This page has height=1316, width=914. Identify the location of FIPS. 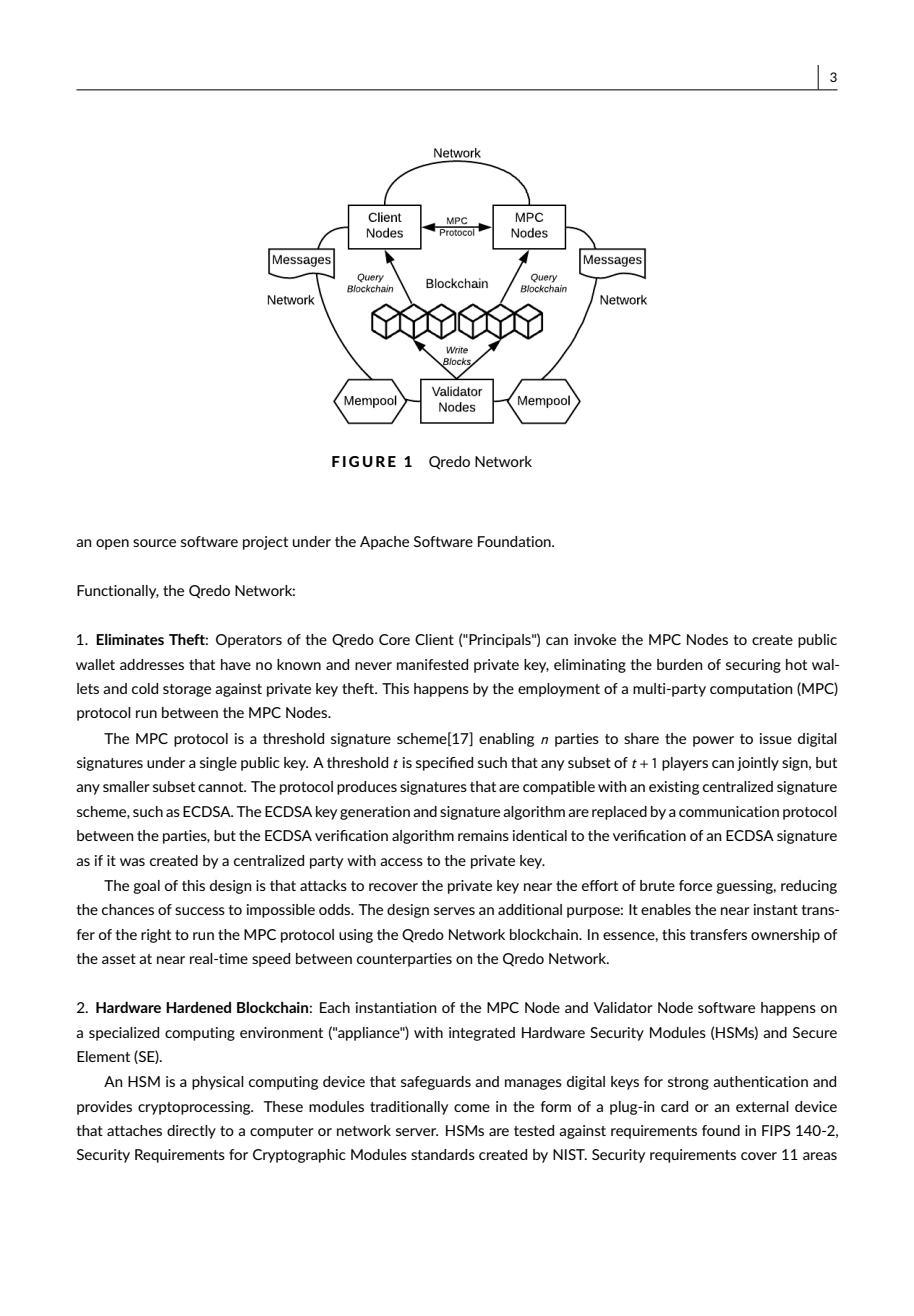
(776, 1130).
